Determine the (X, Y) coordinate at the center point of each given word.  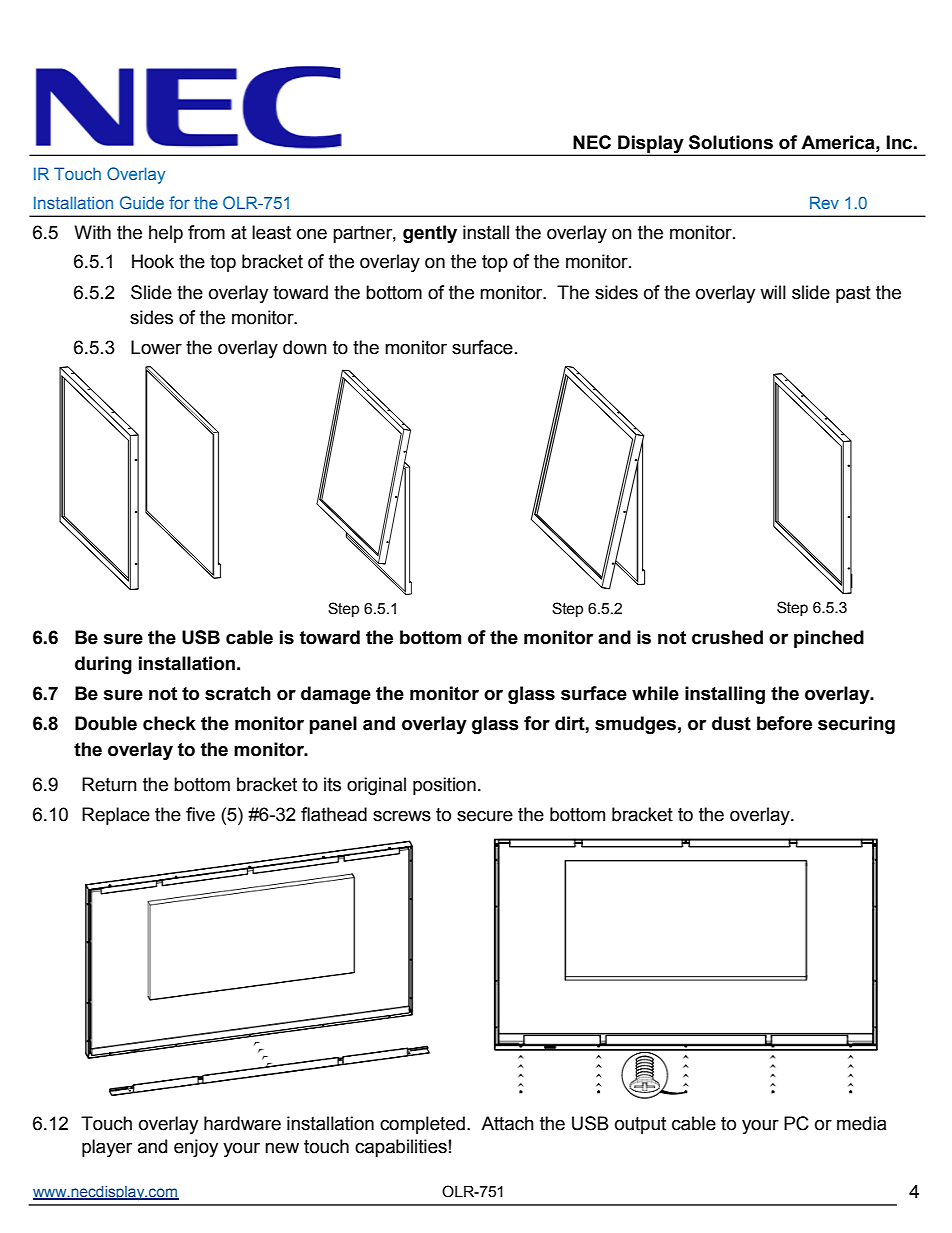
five (200, 814)
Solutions (731, 142)
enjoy (196, 1148)
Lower (156, 347)
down (305, 347)
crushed (727, 637)
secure (485, 816)
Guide (142, 202)
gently (430, 234)
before (784, 723)
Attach (507, 1123)
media (862, 1123)
